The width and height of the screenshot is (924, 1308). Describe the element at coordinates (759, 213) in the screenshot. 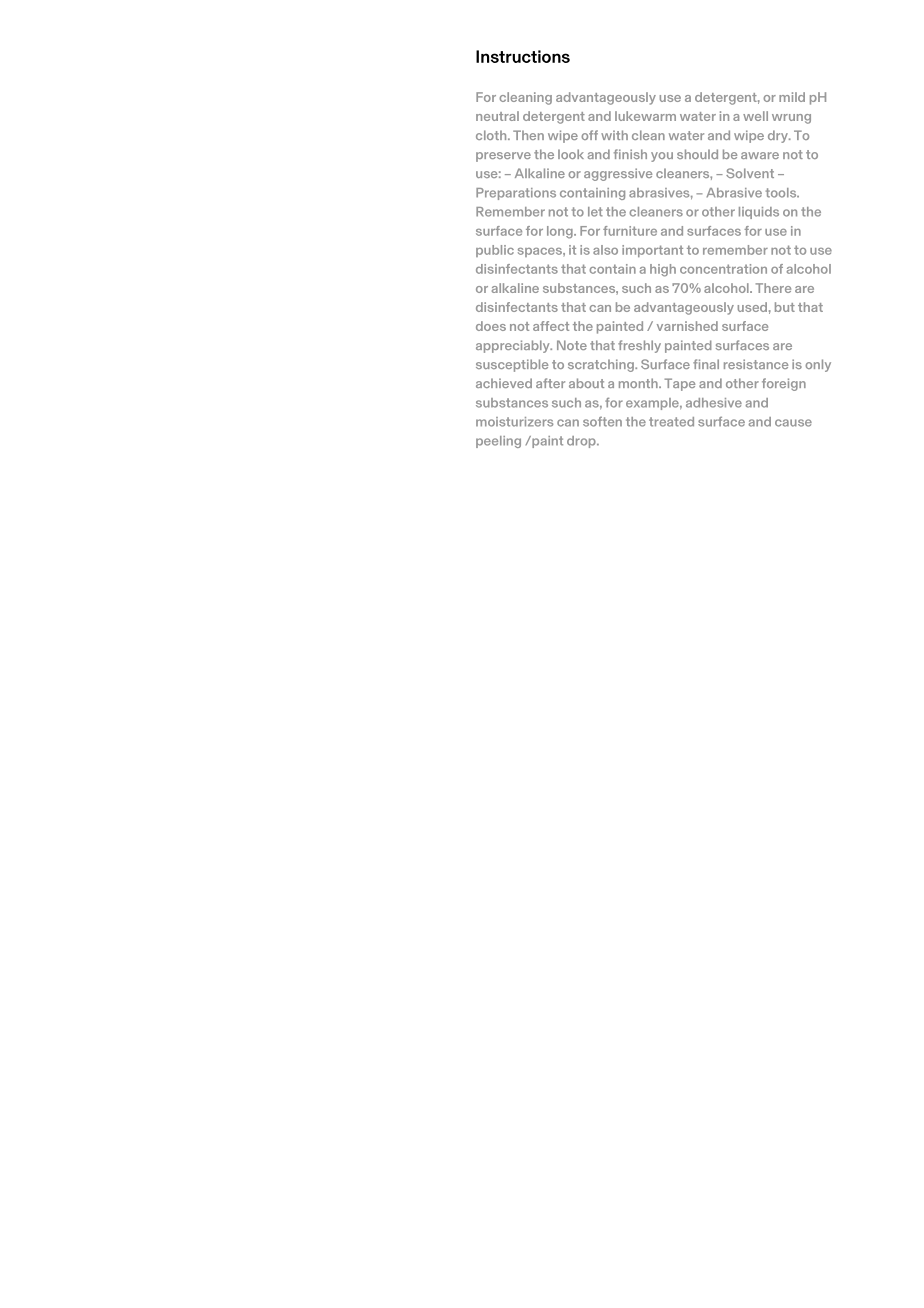

I see `liquids` at that location.
